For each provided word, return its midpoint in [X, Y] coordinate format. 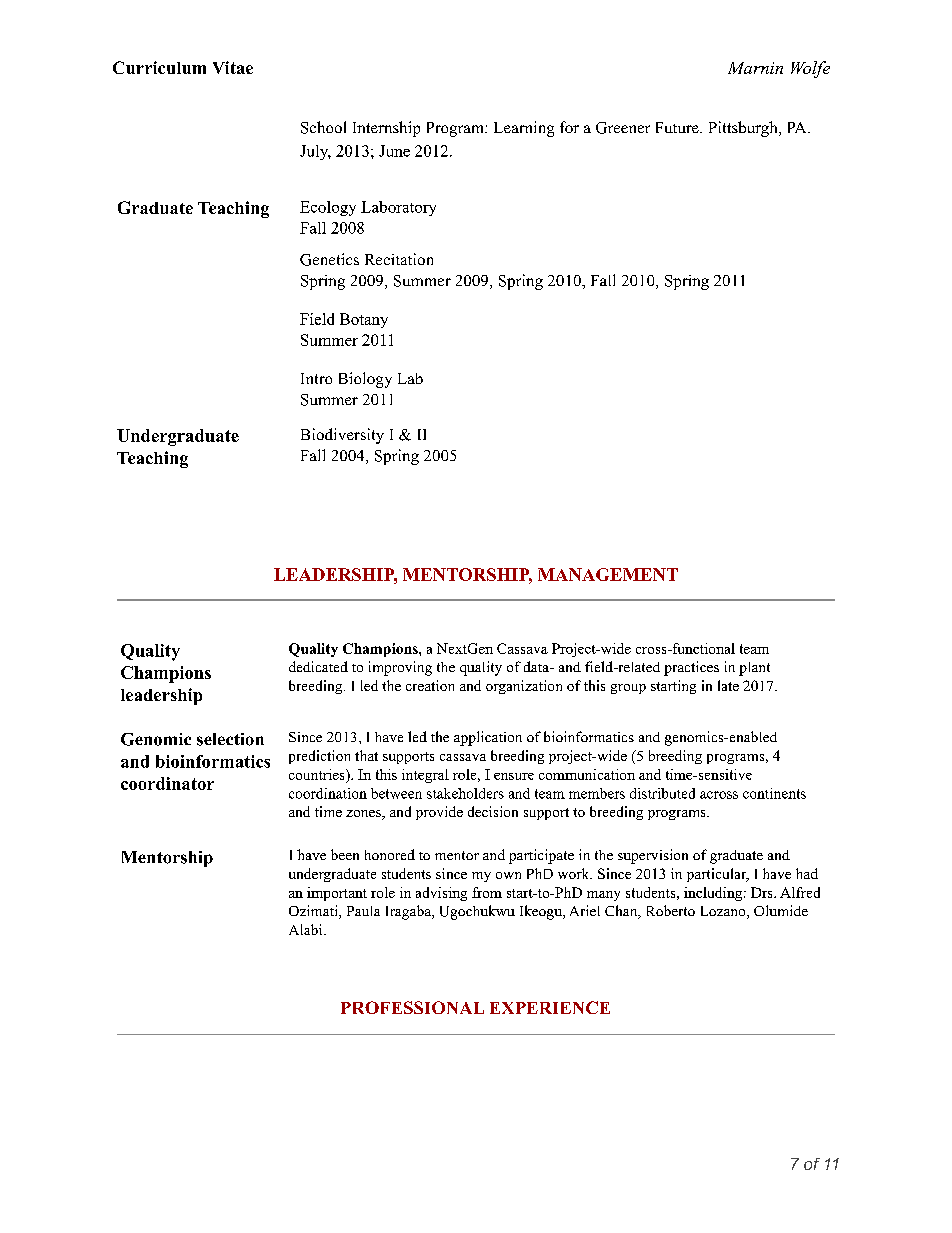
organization [524, 687]
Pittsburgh [744, 129]
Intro [316, 378]
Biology [365, 380]
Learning [524, 129]
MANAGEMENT [608, 574]
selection [230, 739]
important [337, 894]
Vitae [233, 67]
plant [754, 669]
